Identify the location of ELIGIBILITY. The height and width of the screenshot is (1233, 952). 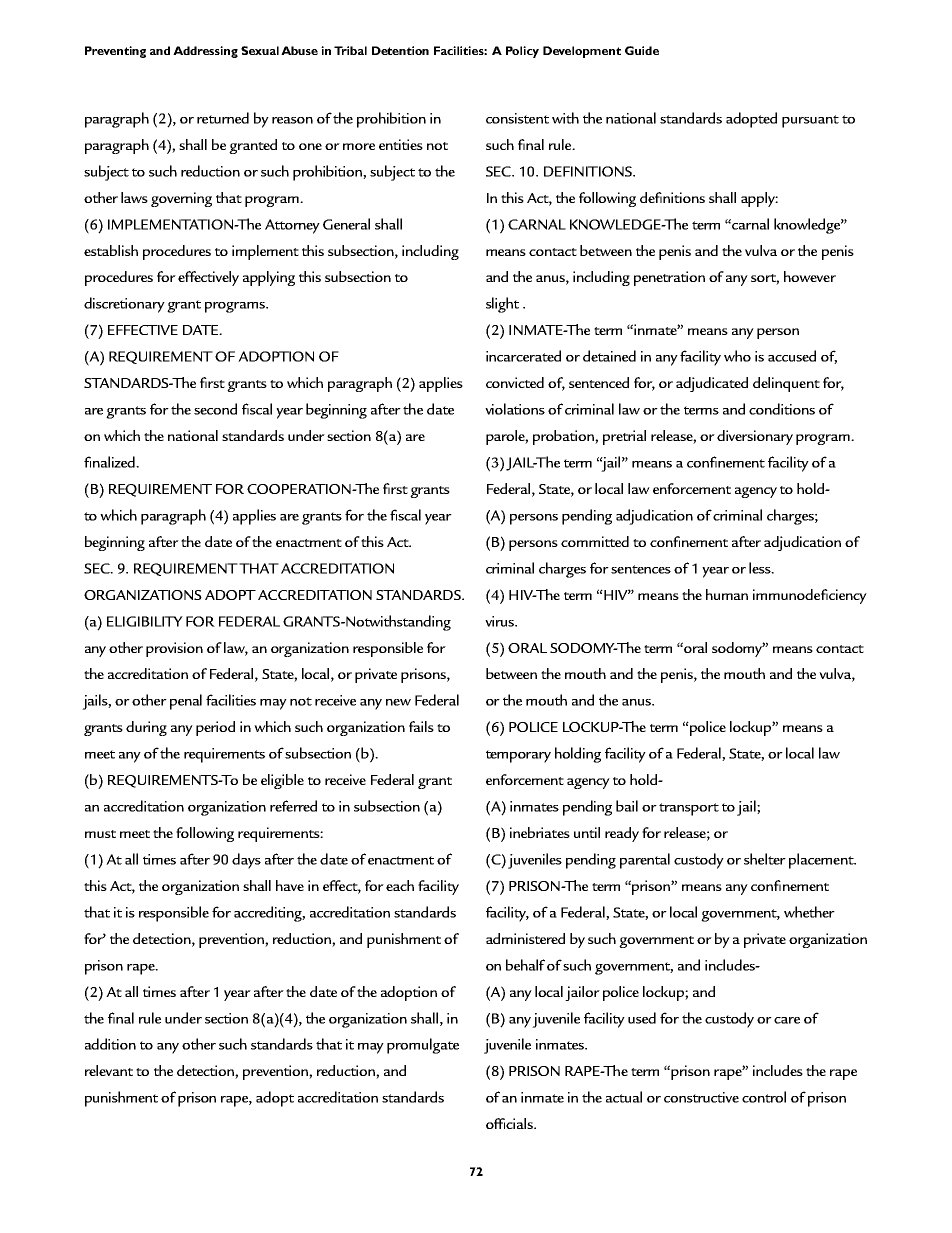
(145, 621).
